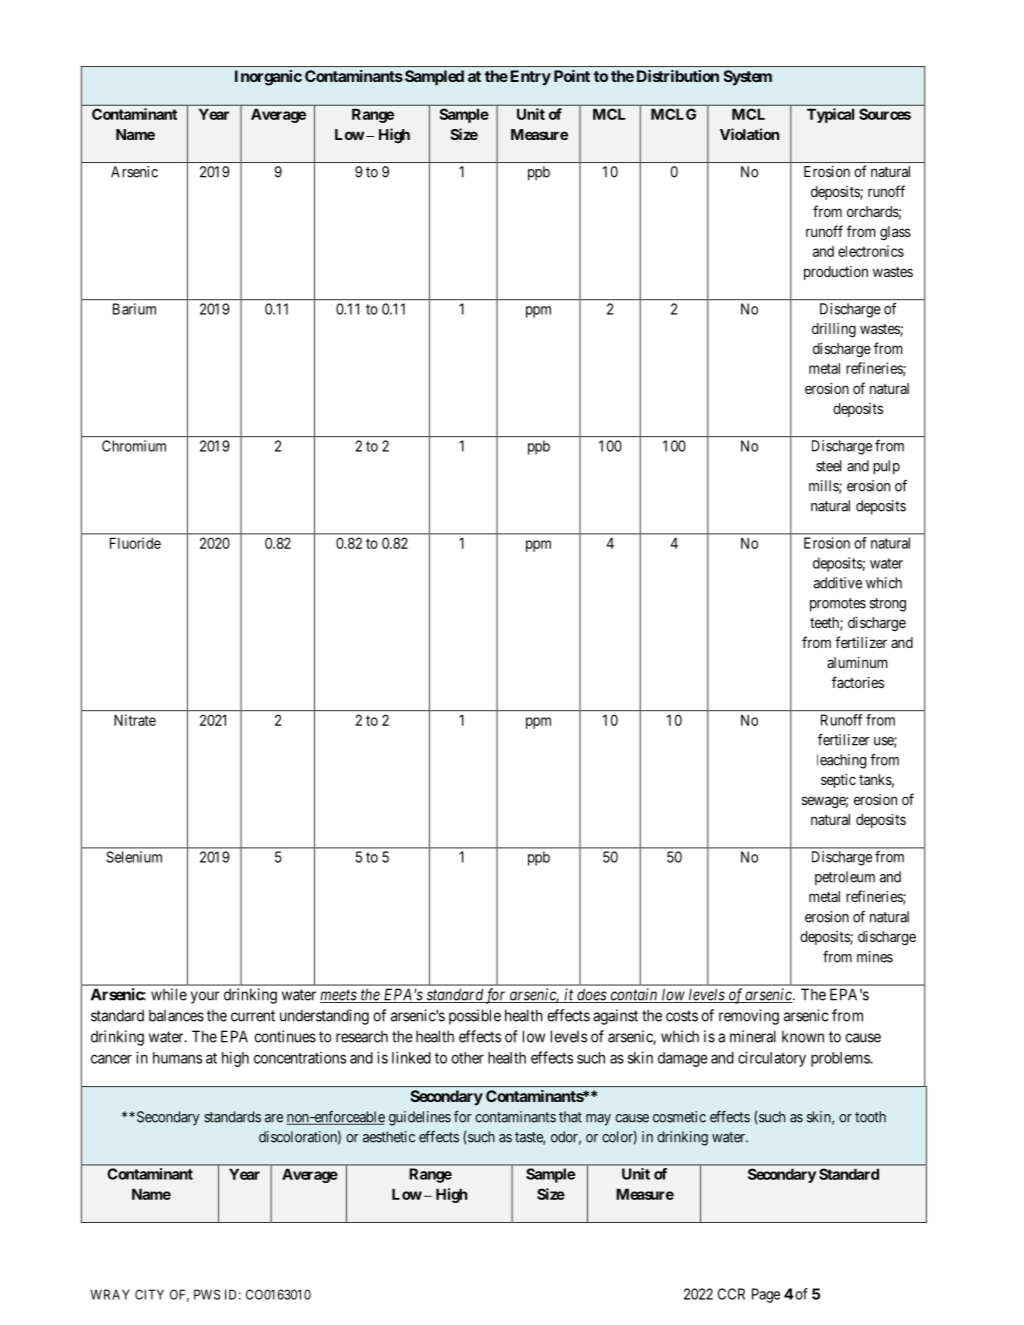 The image size is (1024, 1325). Describe the element at coordinates (845, 878) in the image. I see `petroleum` at that location.
